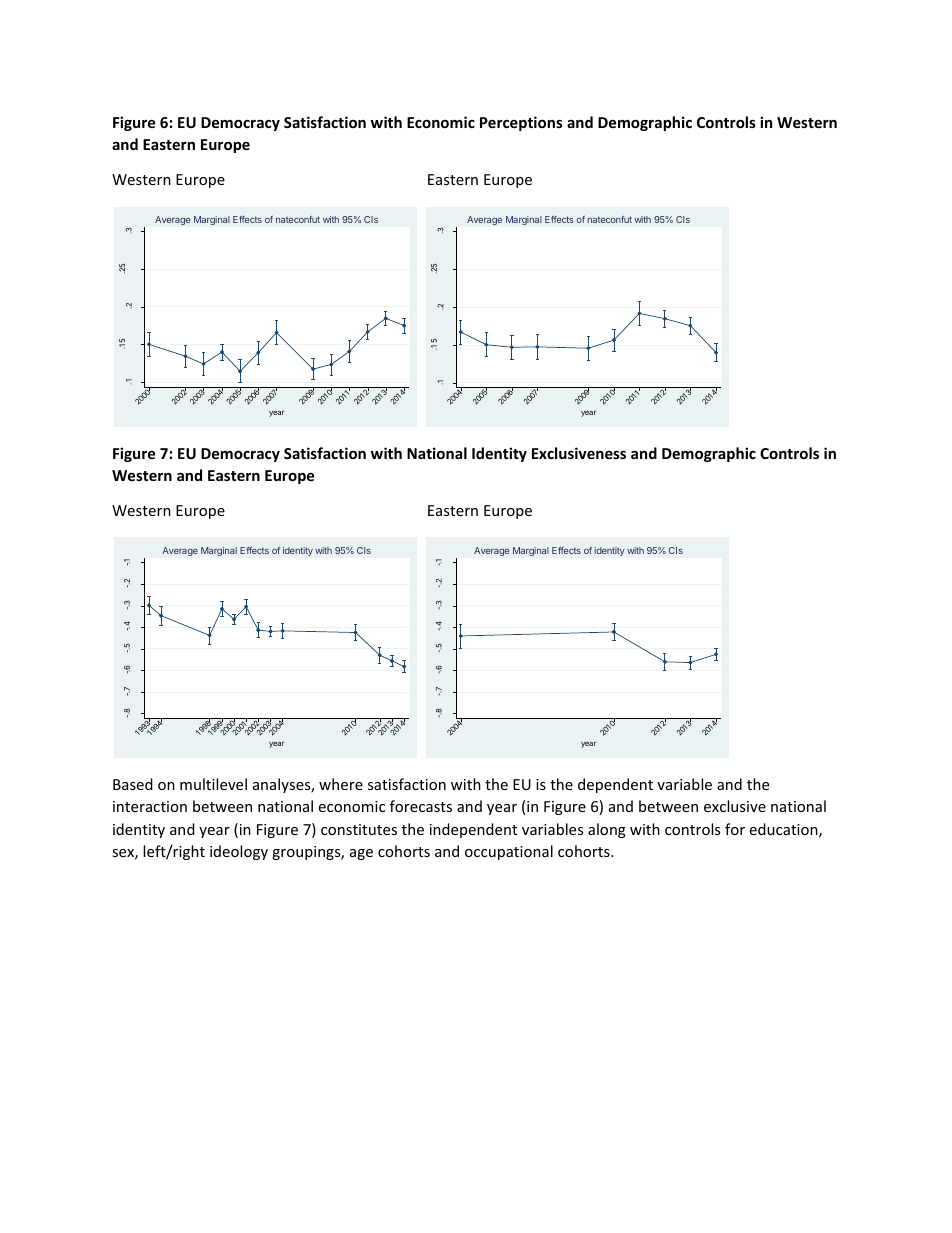  What do you see at coordinates (607, 830) in the image?
I see `along` at bounding box center [607, 830].
